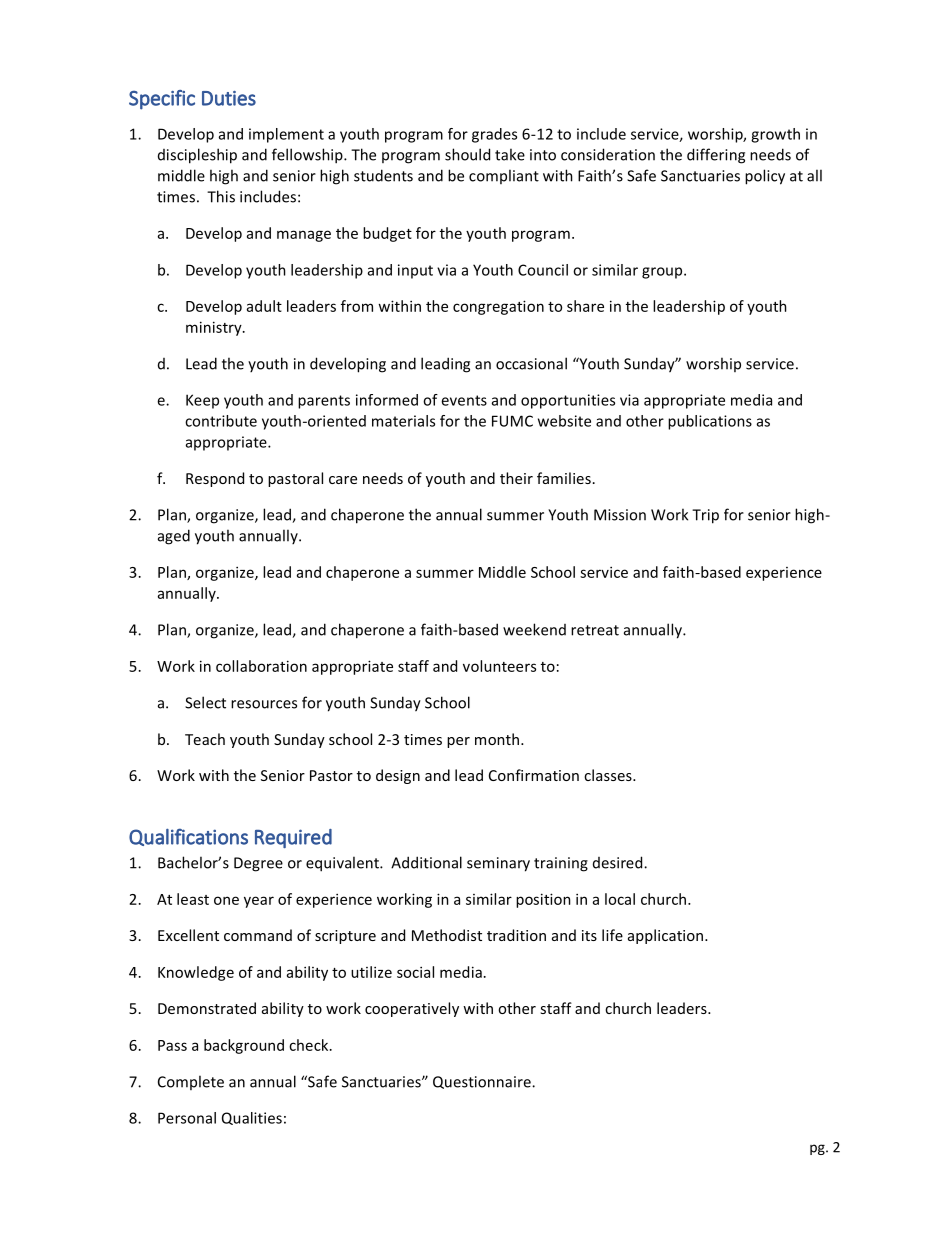 The width and height of the page is (952, 1233). I want to click on Keep, so click(202, 401).
